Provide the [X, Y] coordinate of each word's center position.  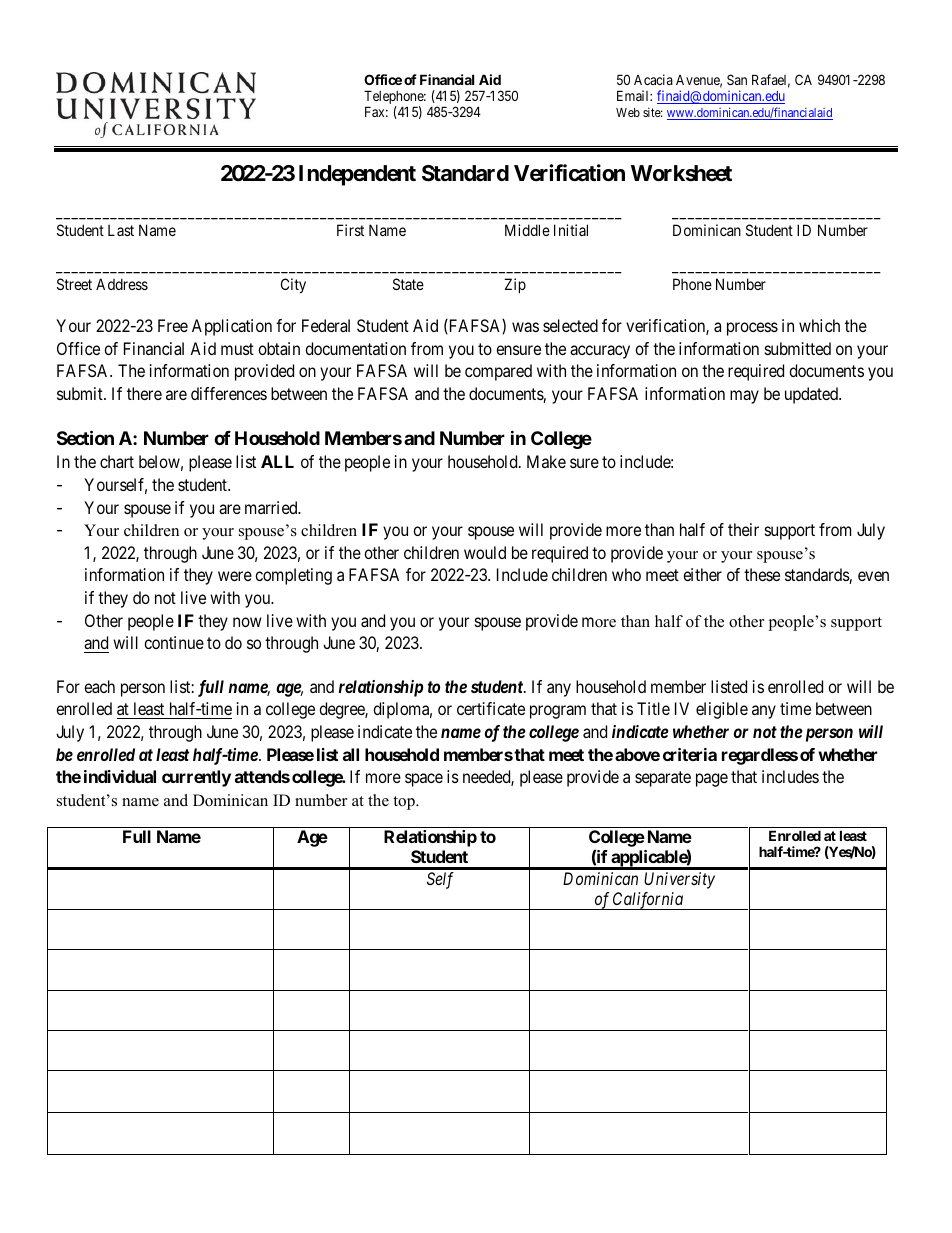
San [737, 79]
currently [196, 778]
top [405, 803]
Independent [357, 175]
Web [628, 112]
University [679, 880]
